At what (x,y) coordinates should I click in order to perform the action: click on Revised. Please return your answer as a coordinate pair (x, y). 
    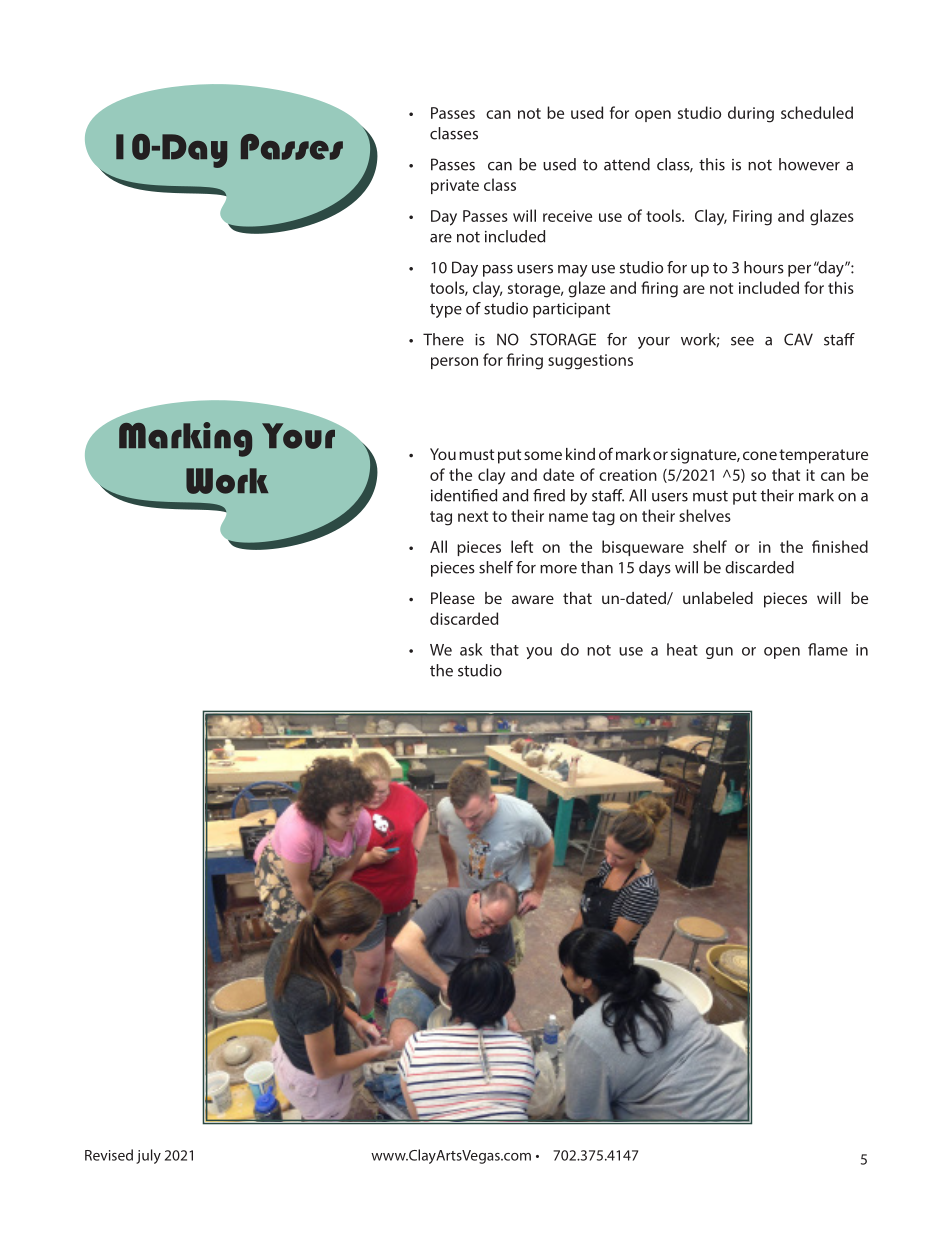
    Looking at the image, I should click on (109, 1155).
